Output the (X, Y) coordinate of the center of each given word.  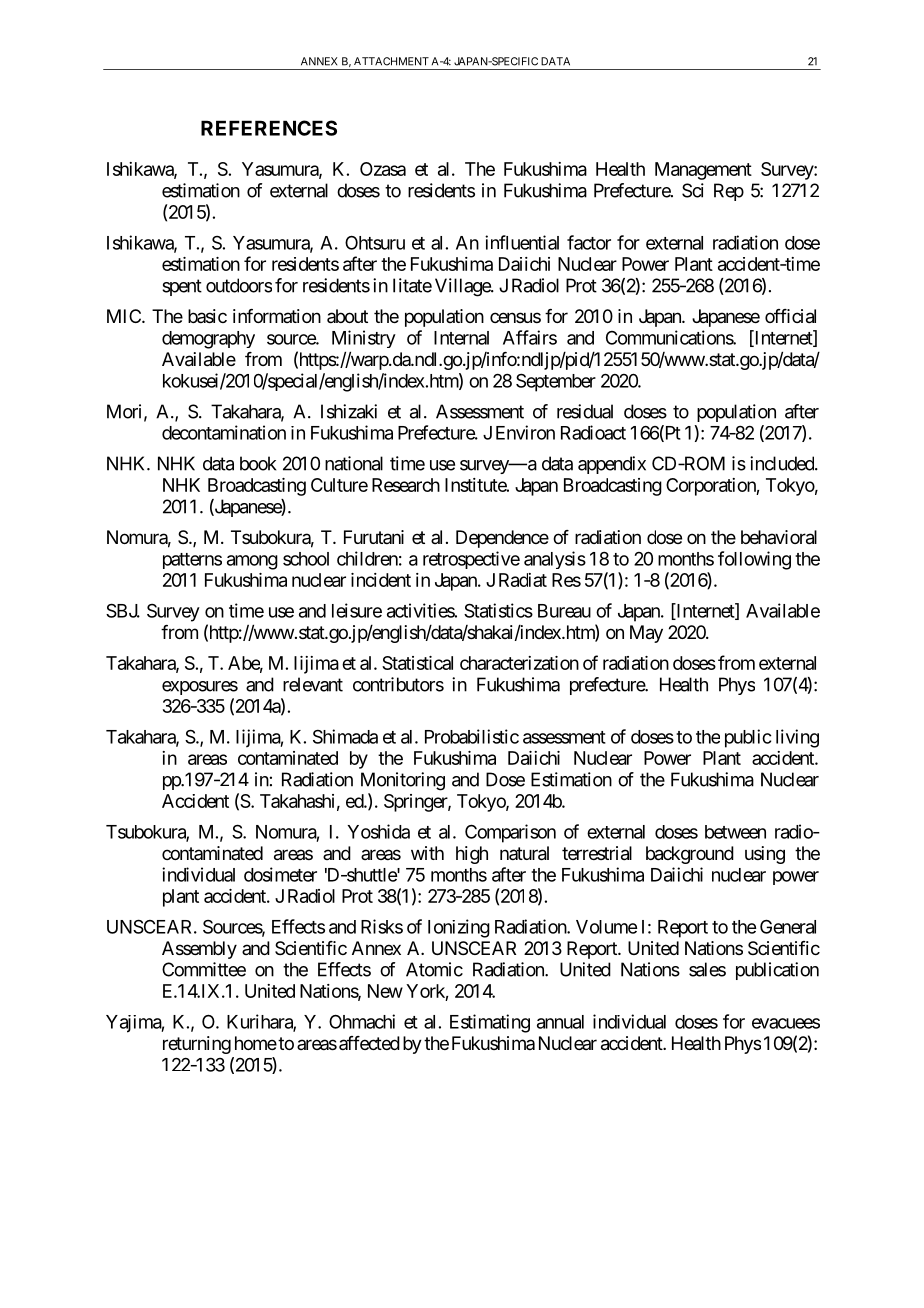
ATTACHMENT (391, 61)
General (788, 926)
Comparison (510, 833)
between (735, 832)
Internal (461, 338)
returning (197, 1045)
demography (208, 340)
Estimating (490, 1023)
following (754, 560)
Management (703, 171)
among (252, 562)
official (790, 316)
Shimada (345, 736)
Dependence (502, 539)
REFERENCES (269, 128)
